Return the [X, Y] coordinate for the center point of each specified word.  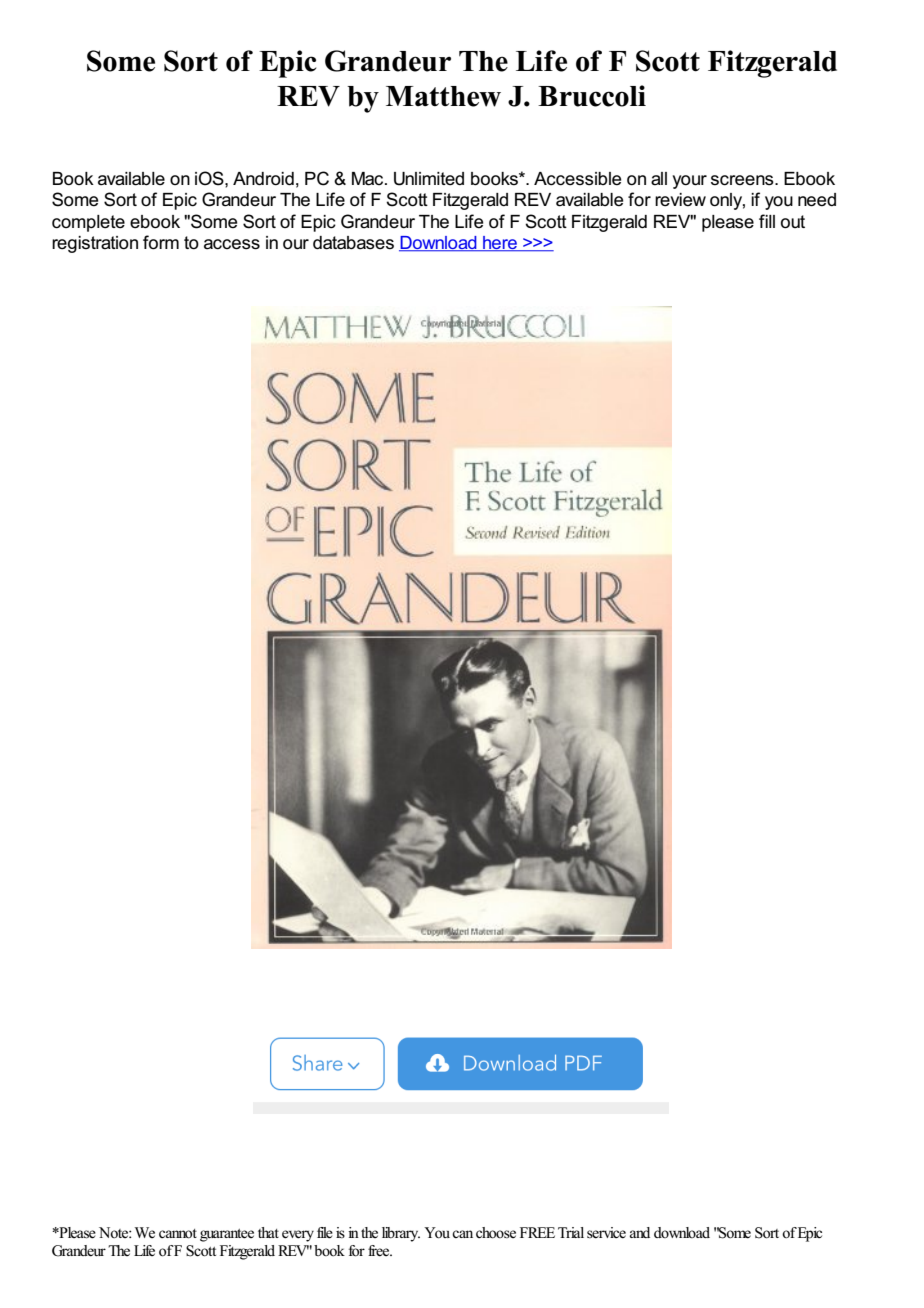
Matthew [443, 96]
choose [496, 1233]
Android [263, 179]
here [500, 244]
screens [743, 180]
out [793, 222]
